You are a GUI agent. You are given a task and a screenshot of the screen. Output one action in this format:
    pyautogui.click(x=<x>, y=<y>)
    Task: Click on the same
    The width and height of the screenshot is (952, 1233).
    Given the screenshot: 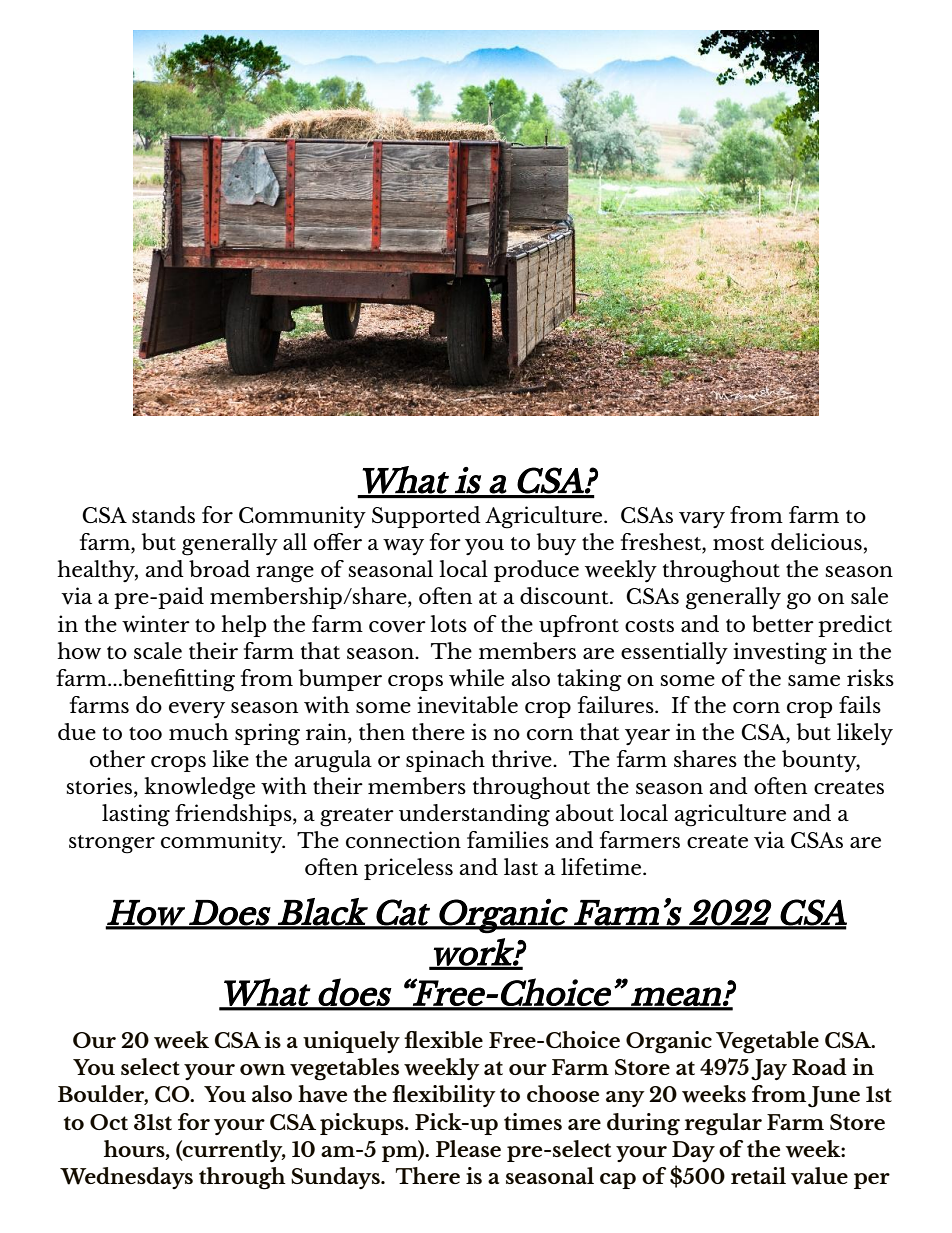 What is the action you would take?
    pyautogui.click(x=814, y=680)
